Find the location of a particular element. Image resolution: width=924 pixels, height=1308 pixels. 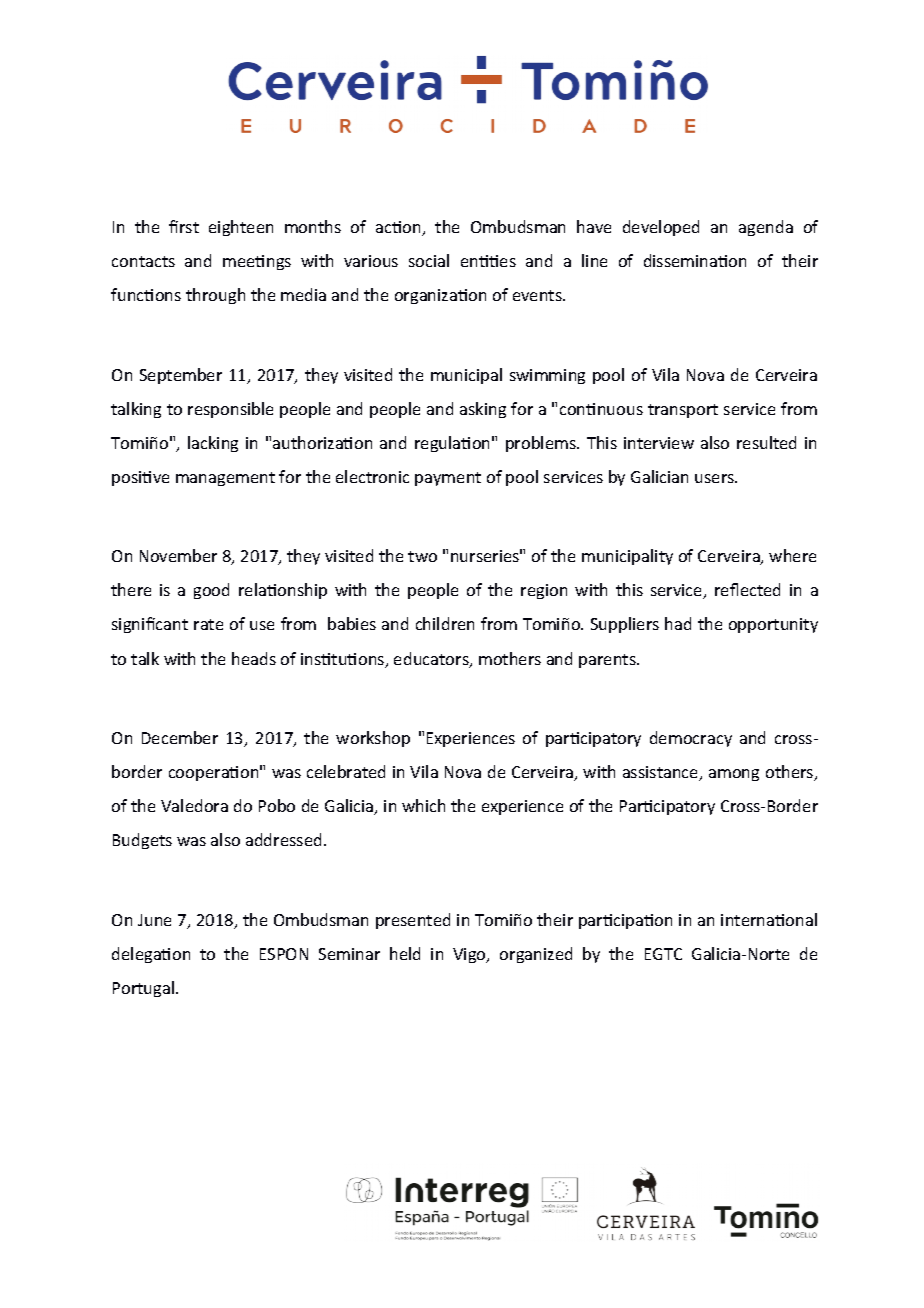

which is located at coordinates (423, 805).
